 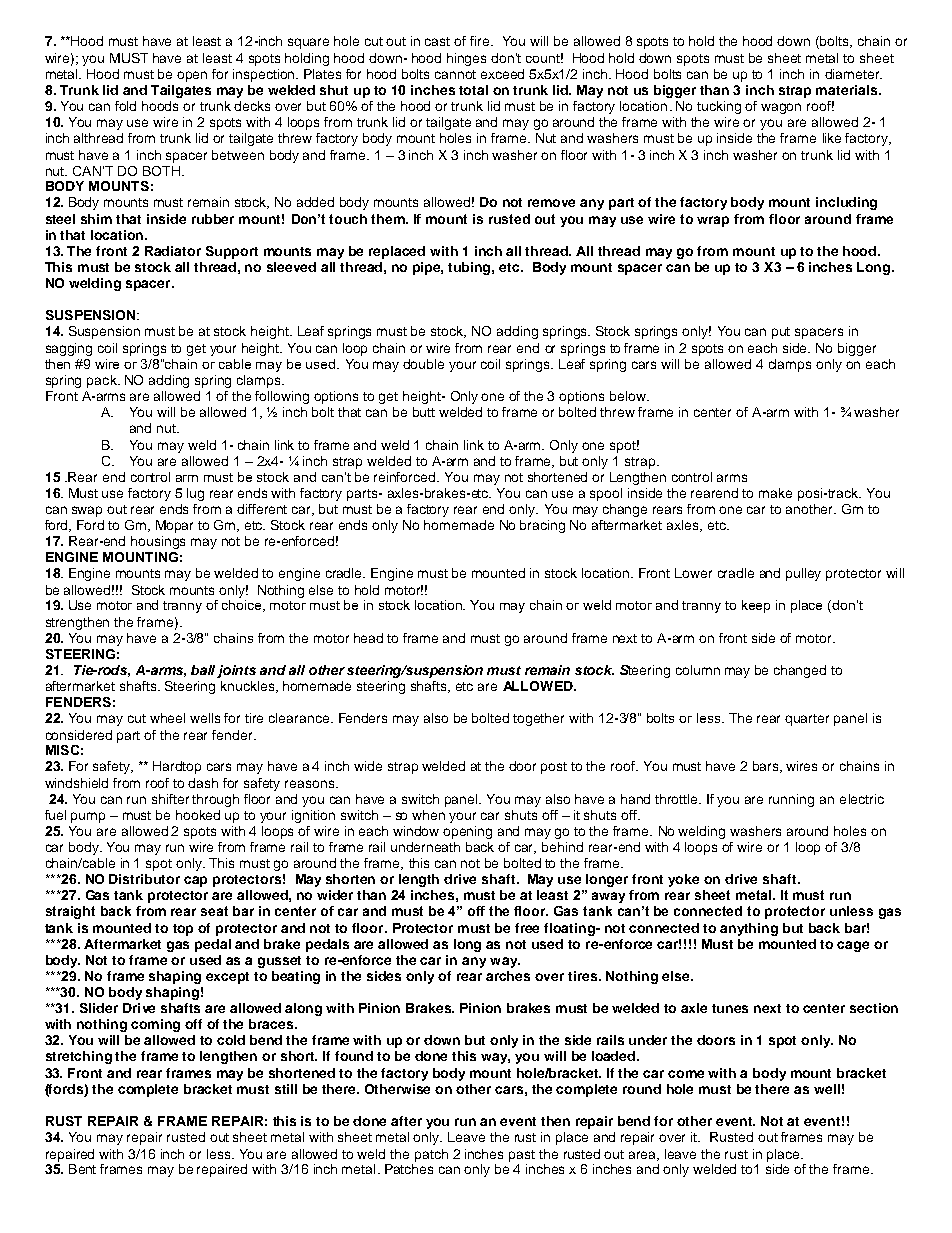 What do you see at coordinates (807, 720) in the image?
I see `quarter` at bounding box center [807, 720].
